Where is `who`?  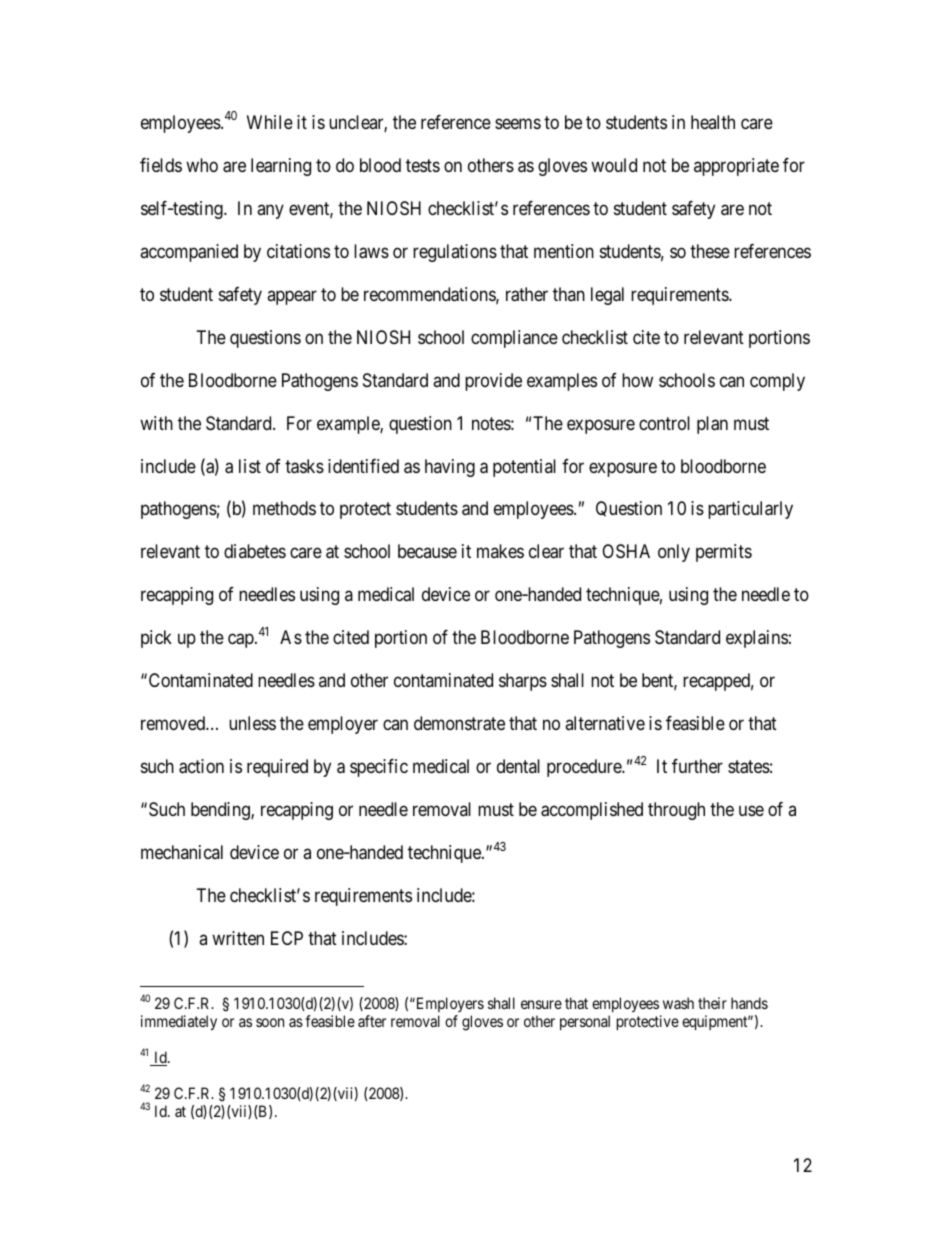 who is located at coordinates (202, 165).
